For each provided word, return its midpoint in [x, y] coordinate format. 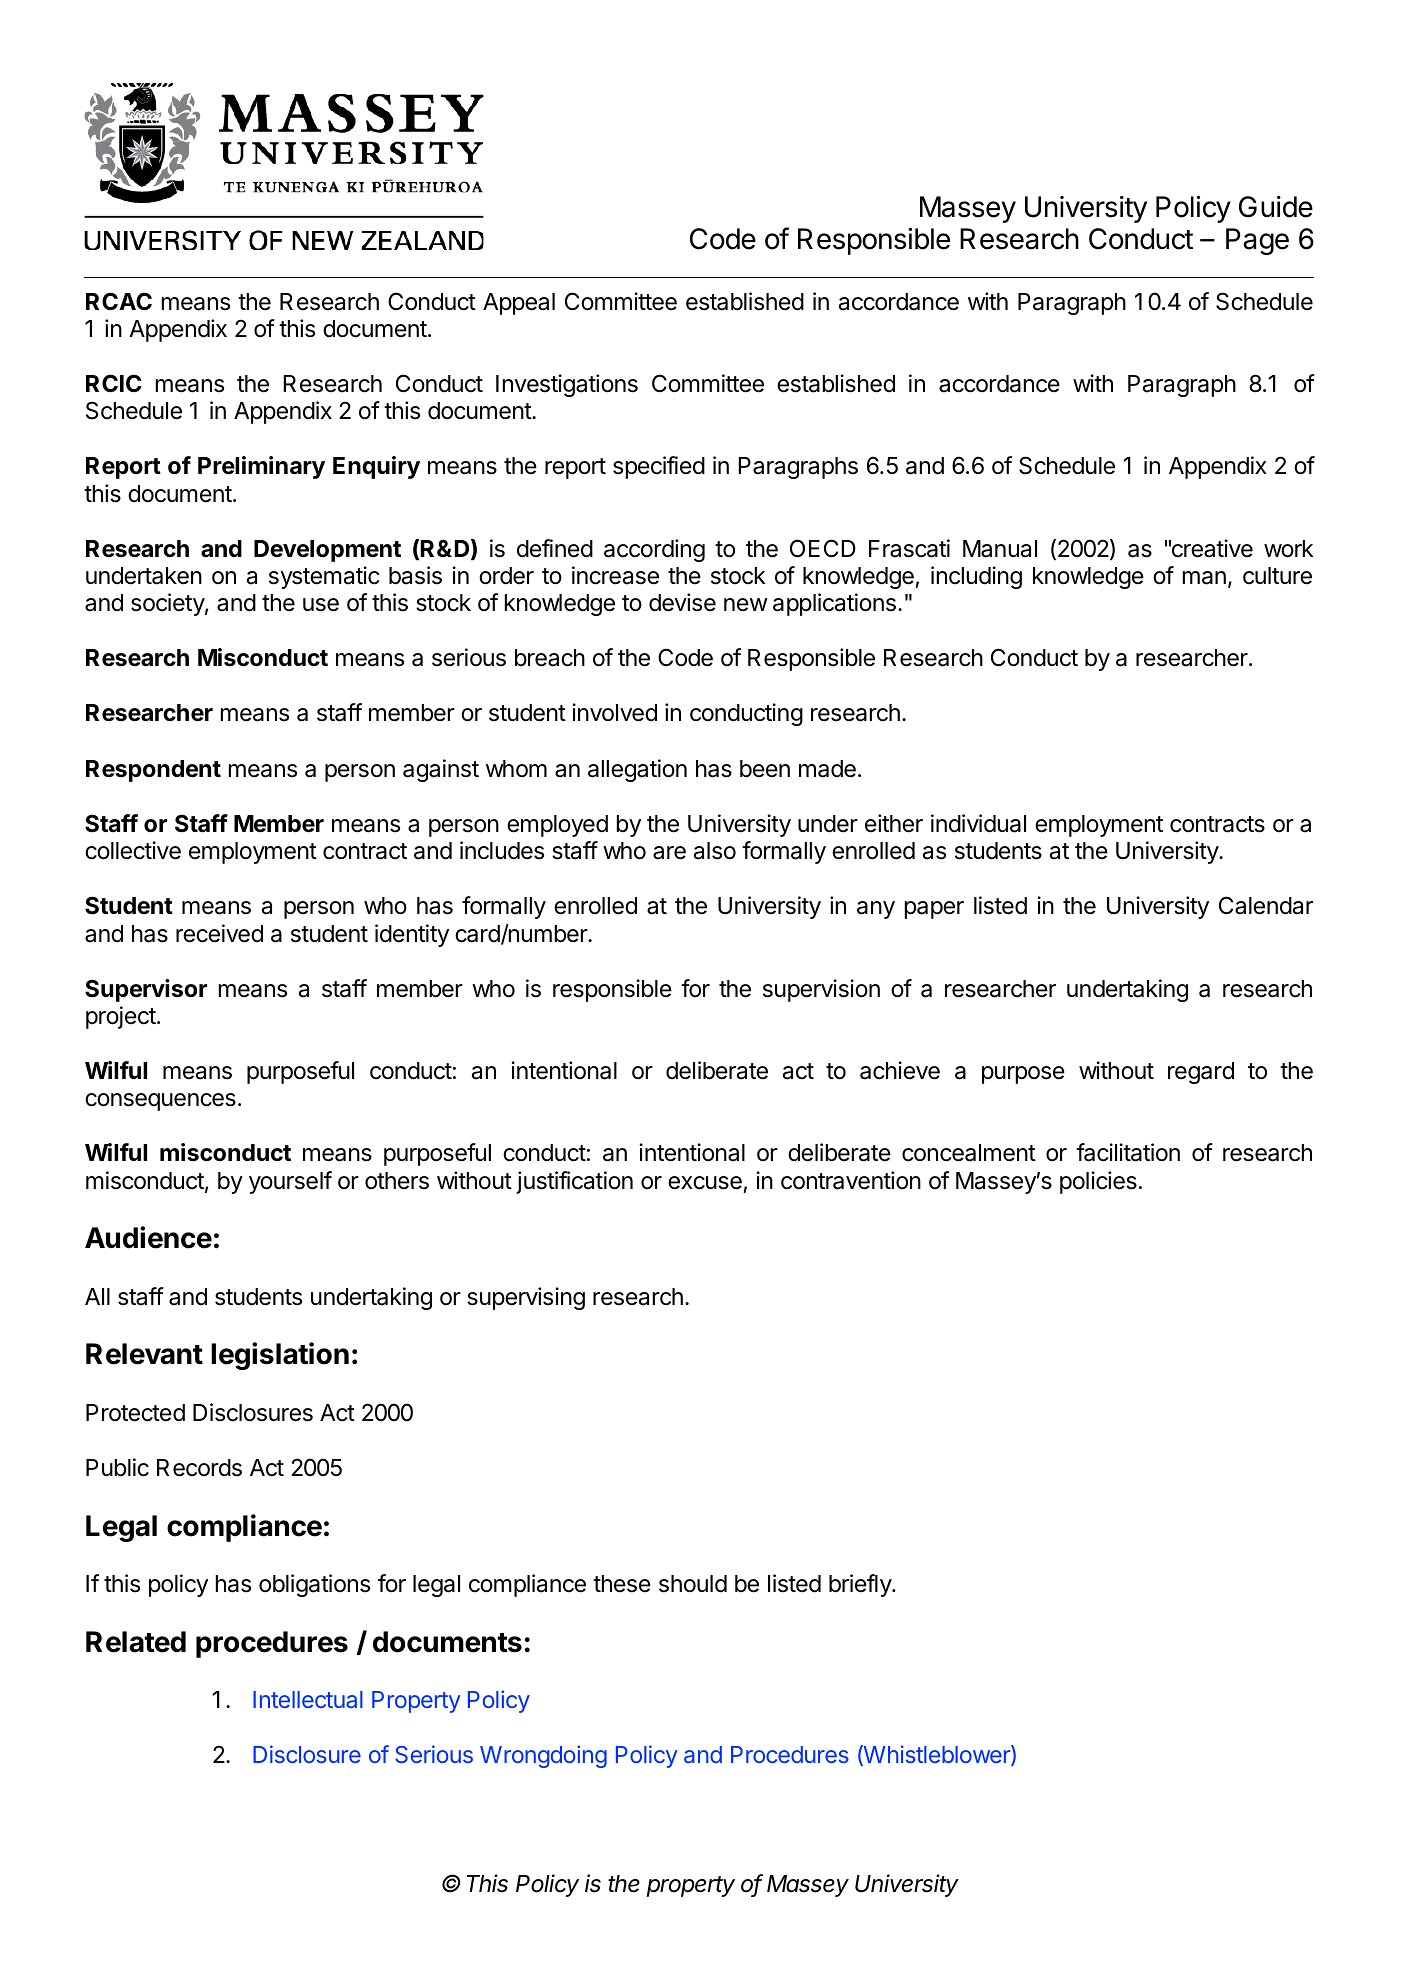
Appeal [519, 304]
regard [1201, 1073]
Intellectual [308, 1699]
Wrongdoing [543, 1756]
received [219, 933]
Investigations [567, 385]
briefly [861, 1585]
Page [1257, 241]
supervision [821, 990]
